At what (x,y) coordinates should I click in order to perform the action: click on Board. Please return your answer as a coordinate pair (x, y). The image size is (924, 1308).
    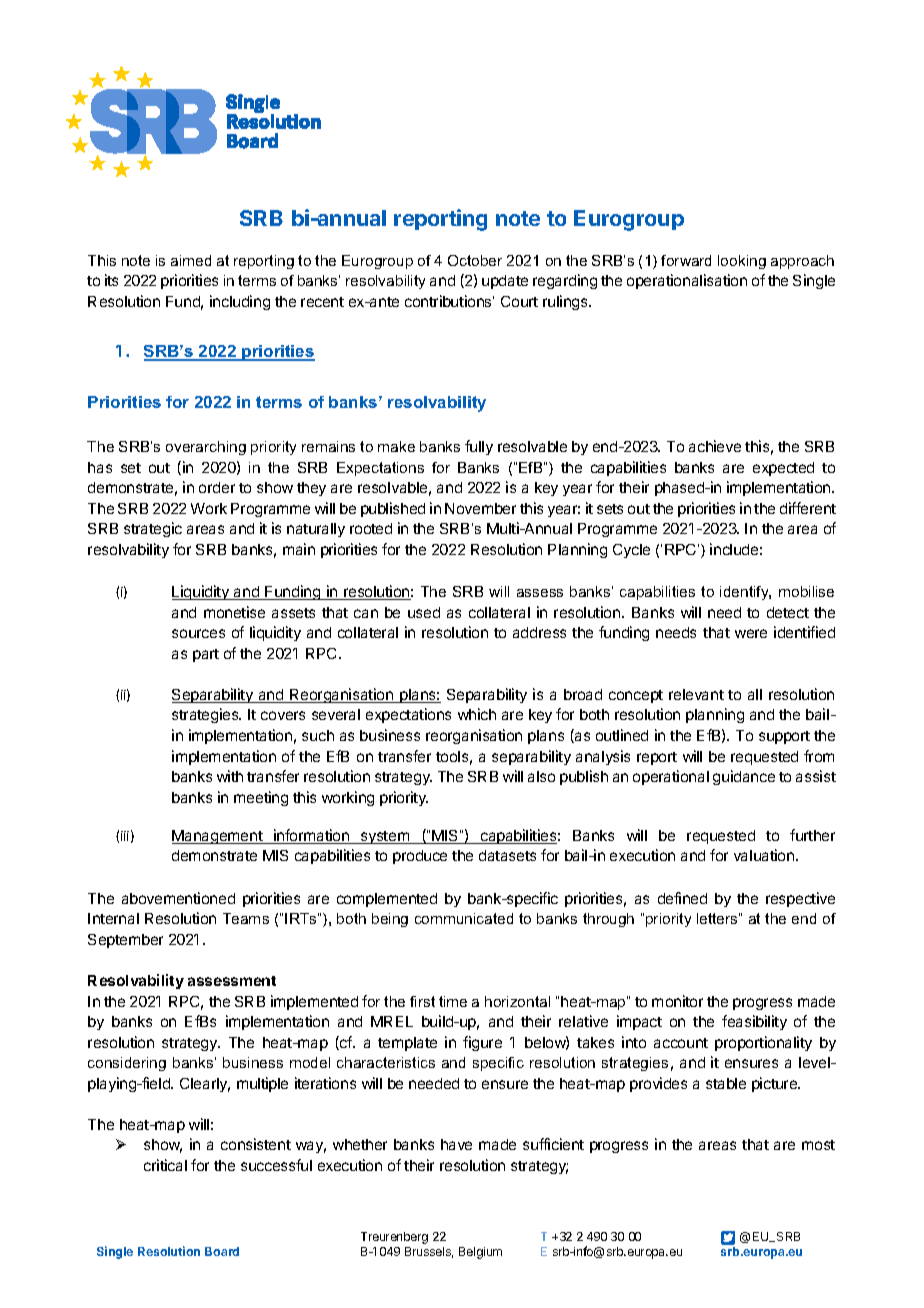
    Looking at the image, I should click on (222, 1251).
